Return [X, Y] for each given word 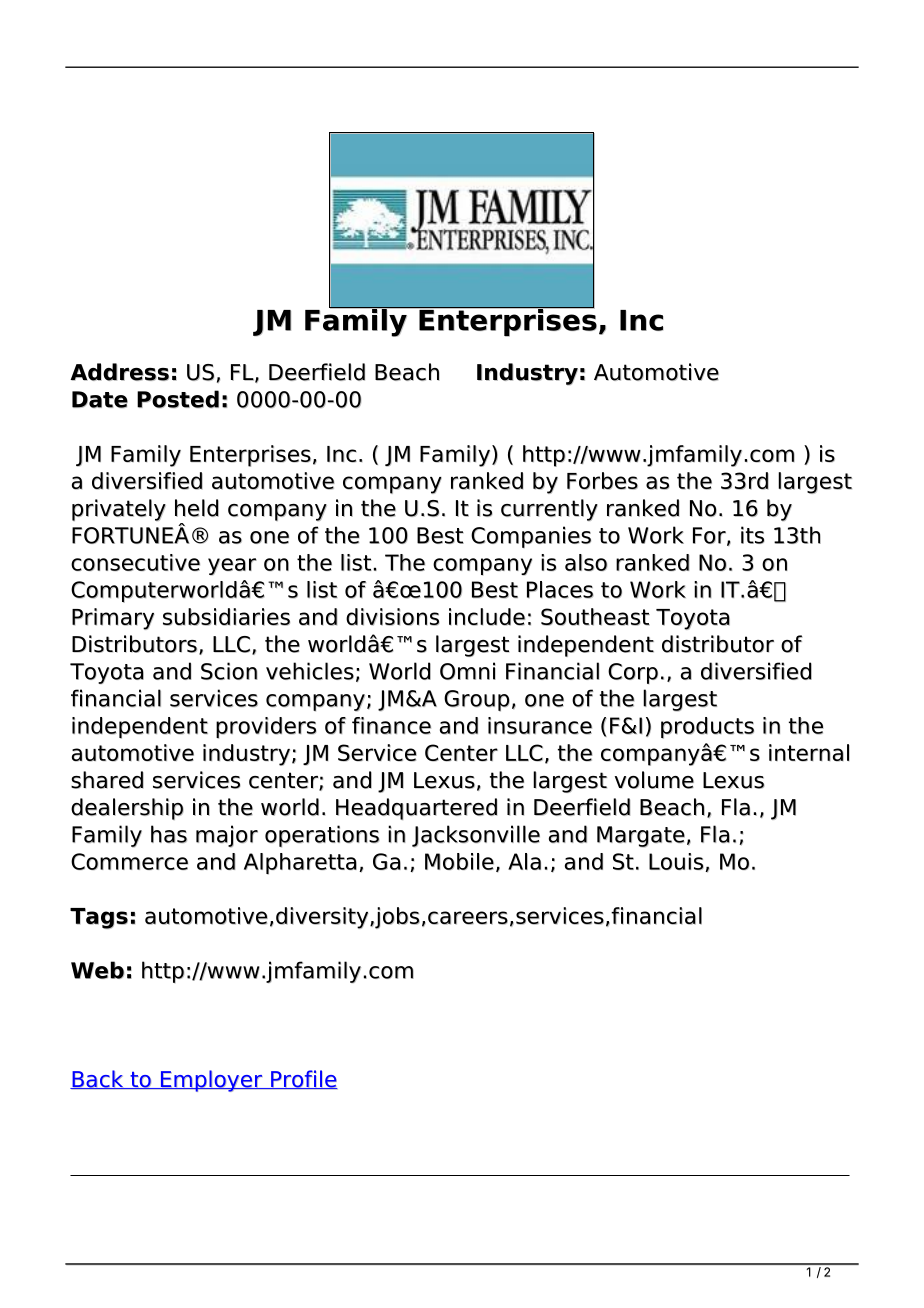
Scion [229, 671]
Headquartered [416, 809]
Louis [677, 862]
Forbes [602, 481]
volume [654, 780]
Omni [467, 671]
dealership [127, 809]
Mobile [461, 862]
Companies [531, 537]
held [197, 508]
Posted [178, 399]
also [586, 562]
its [752, 535]
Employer [212, 1081]
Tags [99, 918]
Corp [633, 673]
